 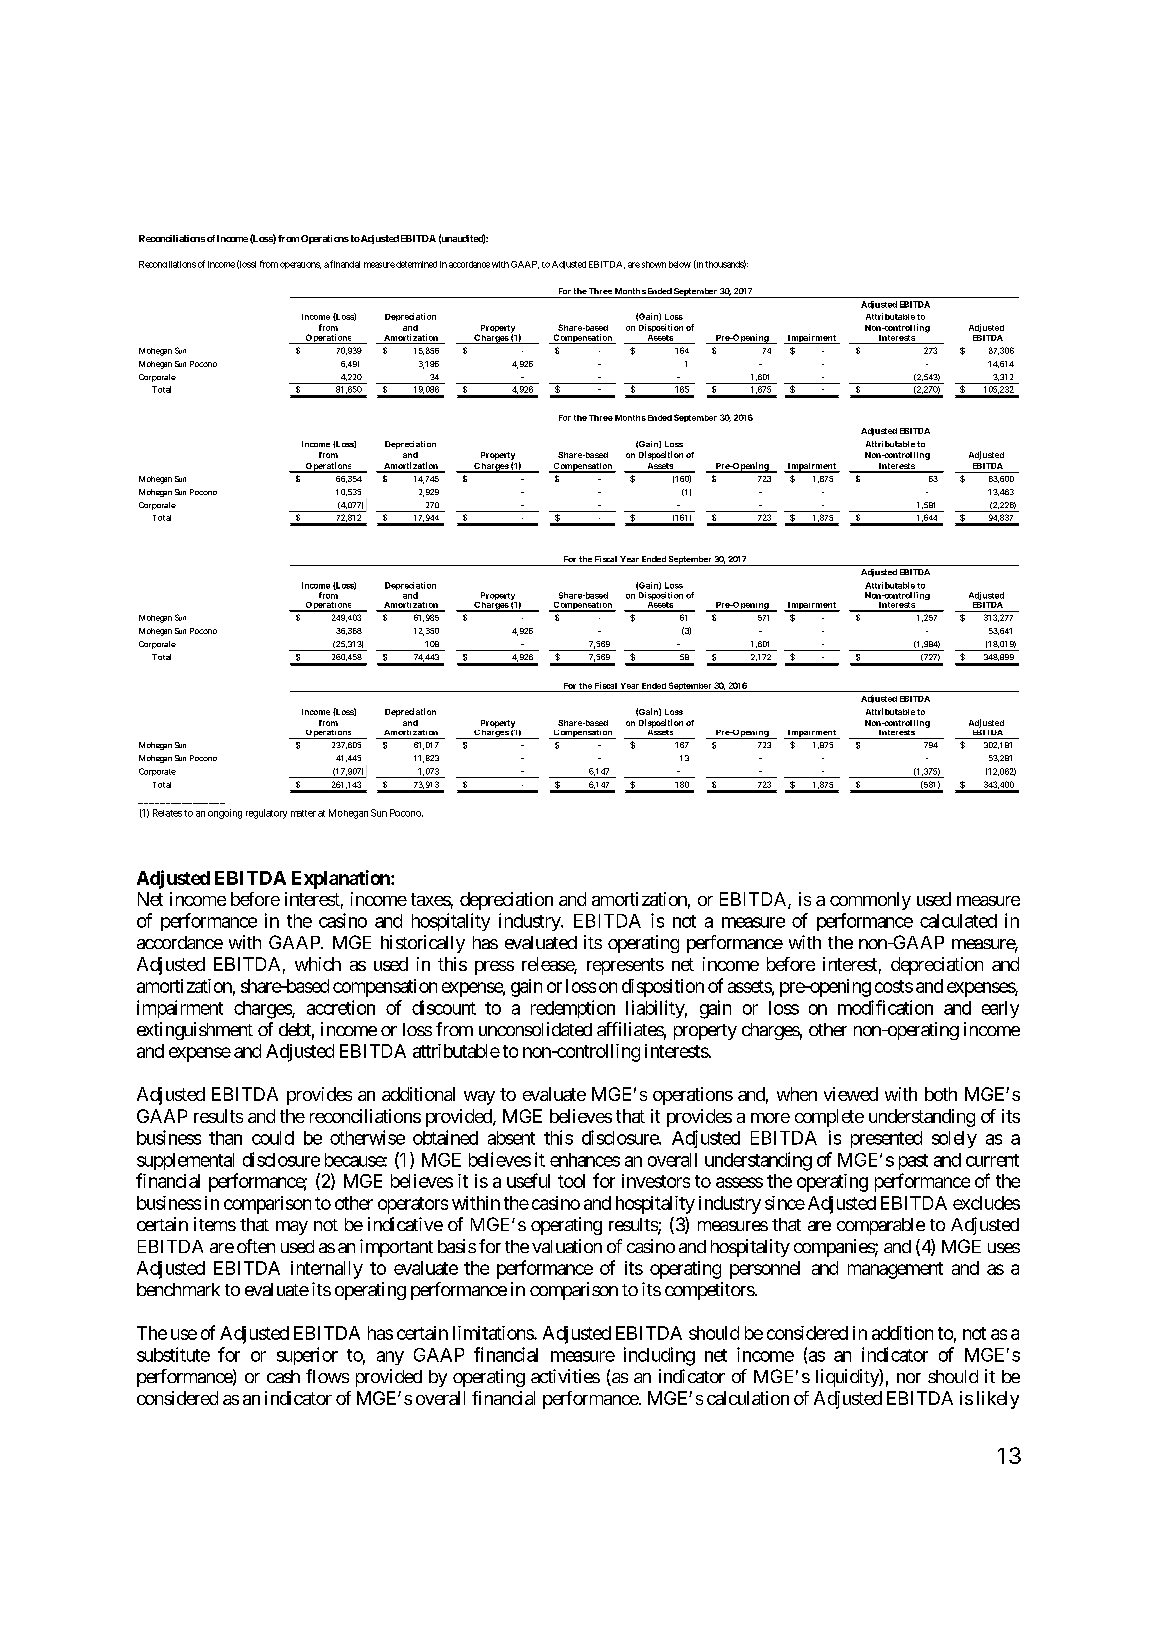 What do you see at coordinates (659, 1356) in the screenshot?
I see `including` at bounding box center [659, 1356].
